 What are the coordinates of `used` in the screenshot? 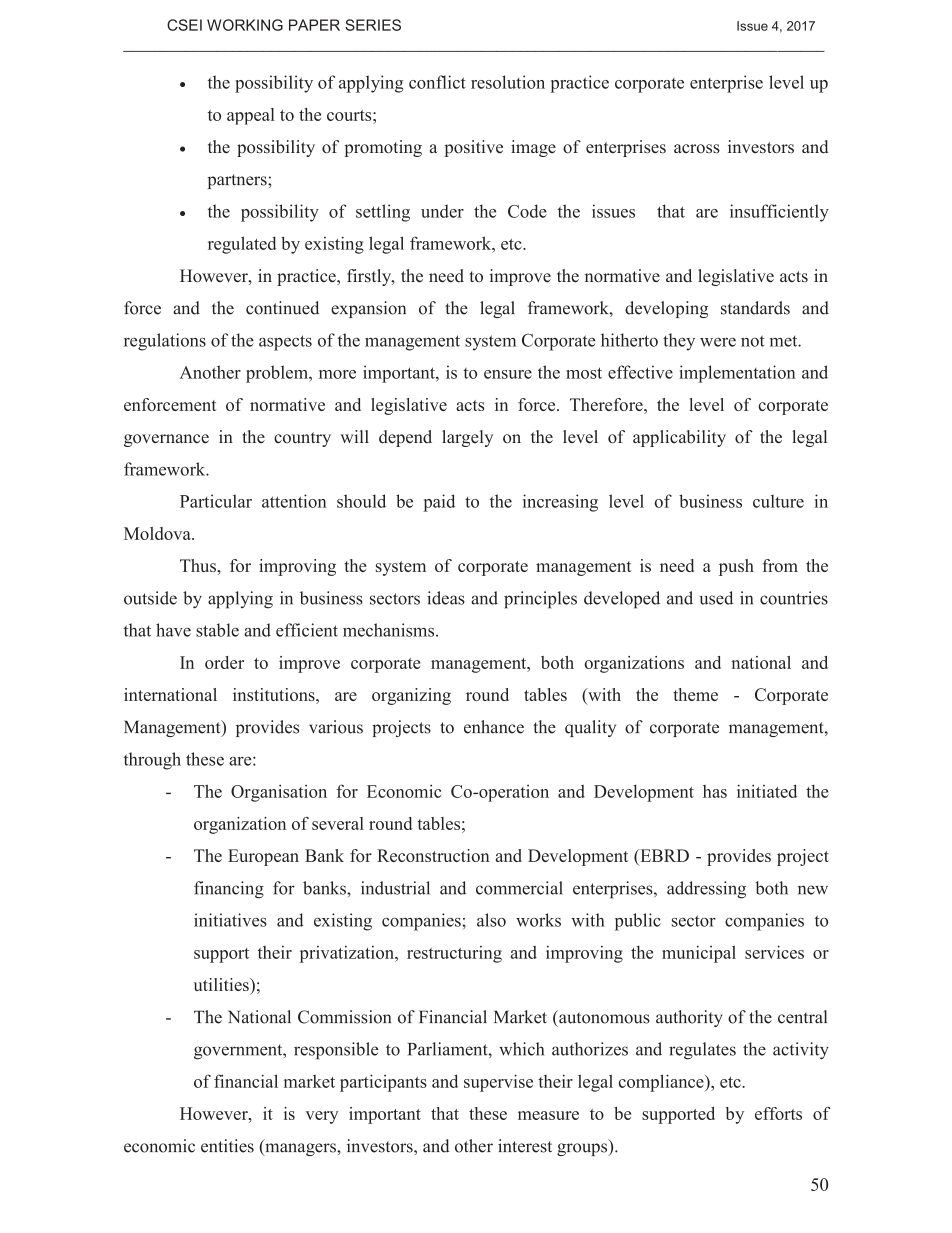 It's located at (716, 598).
